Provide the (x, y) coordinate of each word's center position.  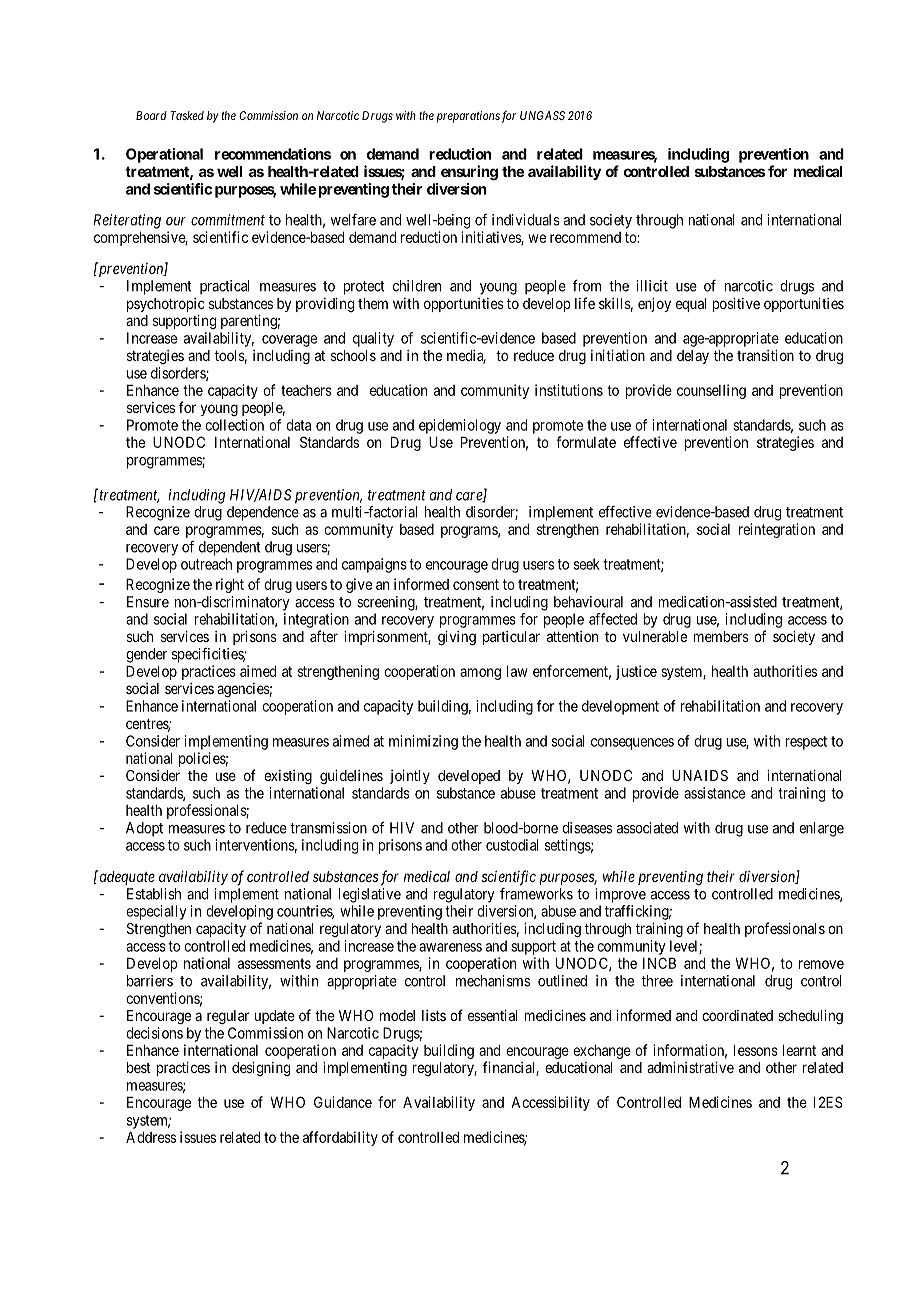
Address (151, 1137)
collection (234, 425)
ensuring (469, 173)
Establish (154, 894)
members (721, 636)
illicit (652, 286)
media (466, 357)
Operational (164, 155)
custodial (512, 845)
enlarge (821, 829)
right (230, 585)
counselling (711, 391)
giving (457, 638)
